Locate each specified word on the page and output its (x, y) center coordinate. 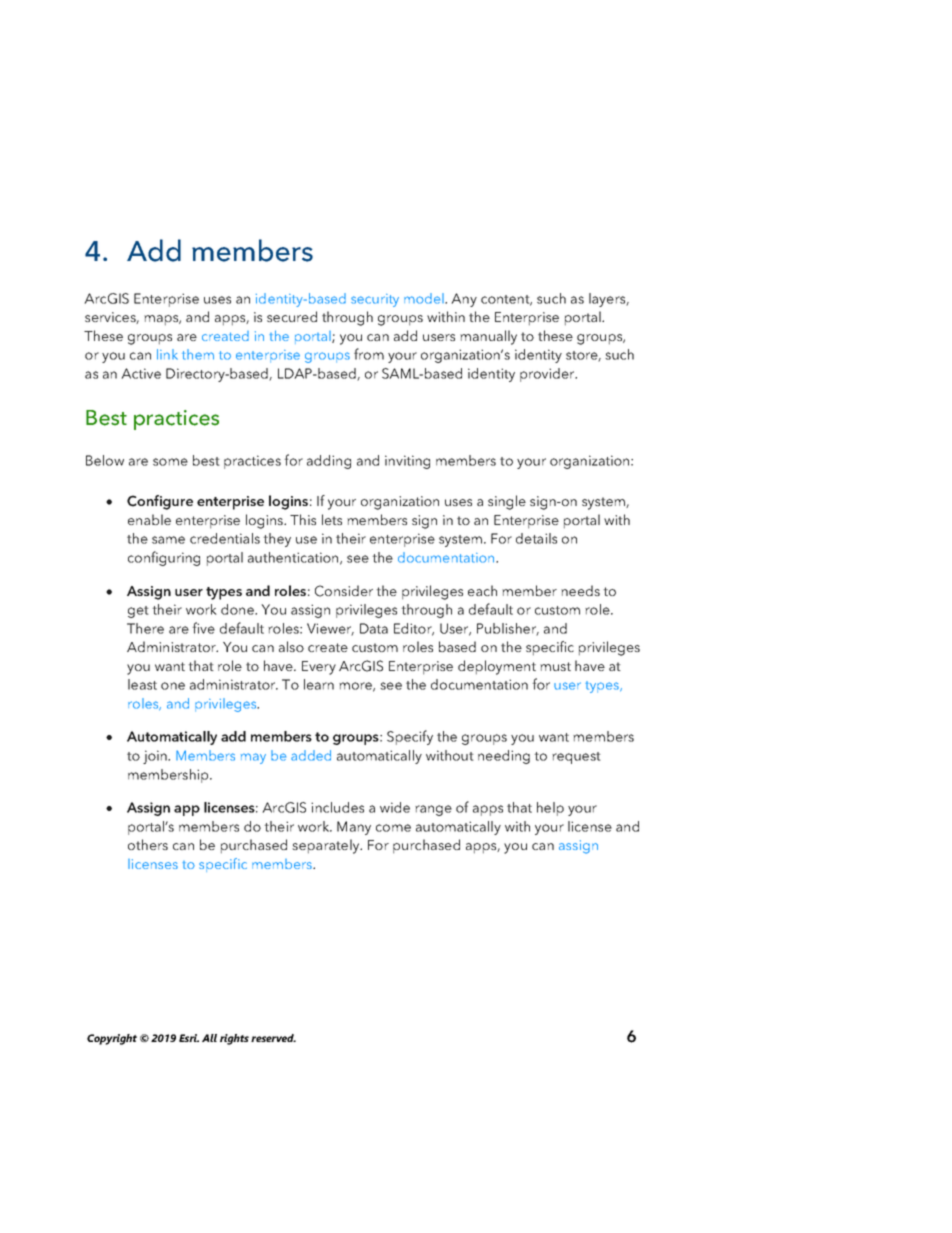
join (156, 757)
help (550, 809)
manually (488, 337)
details (536, 538)
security (375, 300)
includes (337, 807)
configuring (164, 558)
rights (234, 1039)
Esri (189, 1038)
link (167, 354)
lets (332, 519)
